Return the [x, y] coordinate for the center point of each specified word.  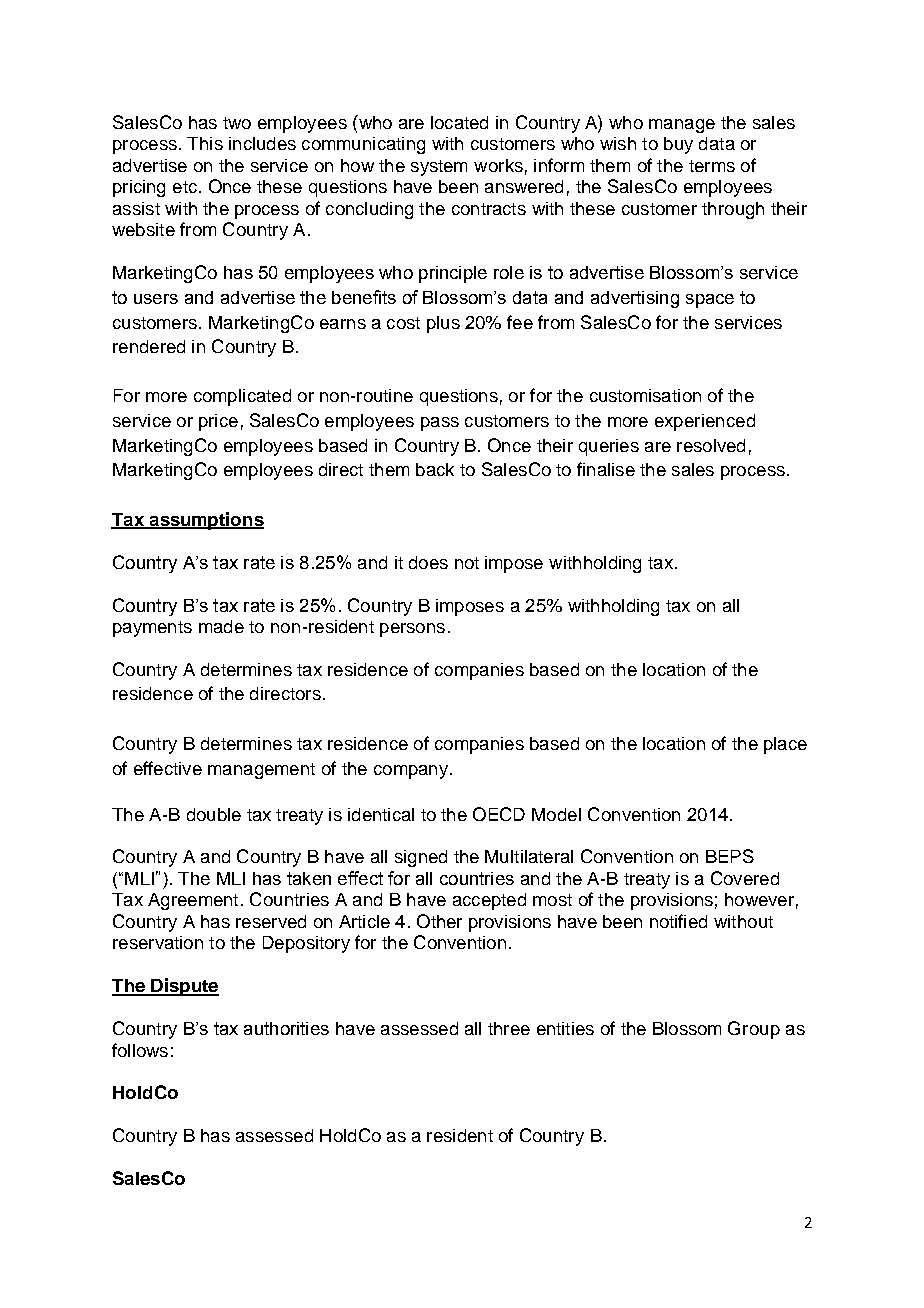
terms [712, 166]
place [785, 745]
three [509, 1028]
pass [440, 424]
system [439, 168]
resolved [711, 445]
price [218, 422]
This [205, 143]
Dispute [184, 987]
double [214, 814]
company [411, 772]
